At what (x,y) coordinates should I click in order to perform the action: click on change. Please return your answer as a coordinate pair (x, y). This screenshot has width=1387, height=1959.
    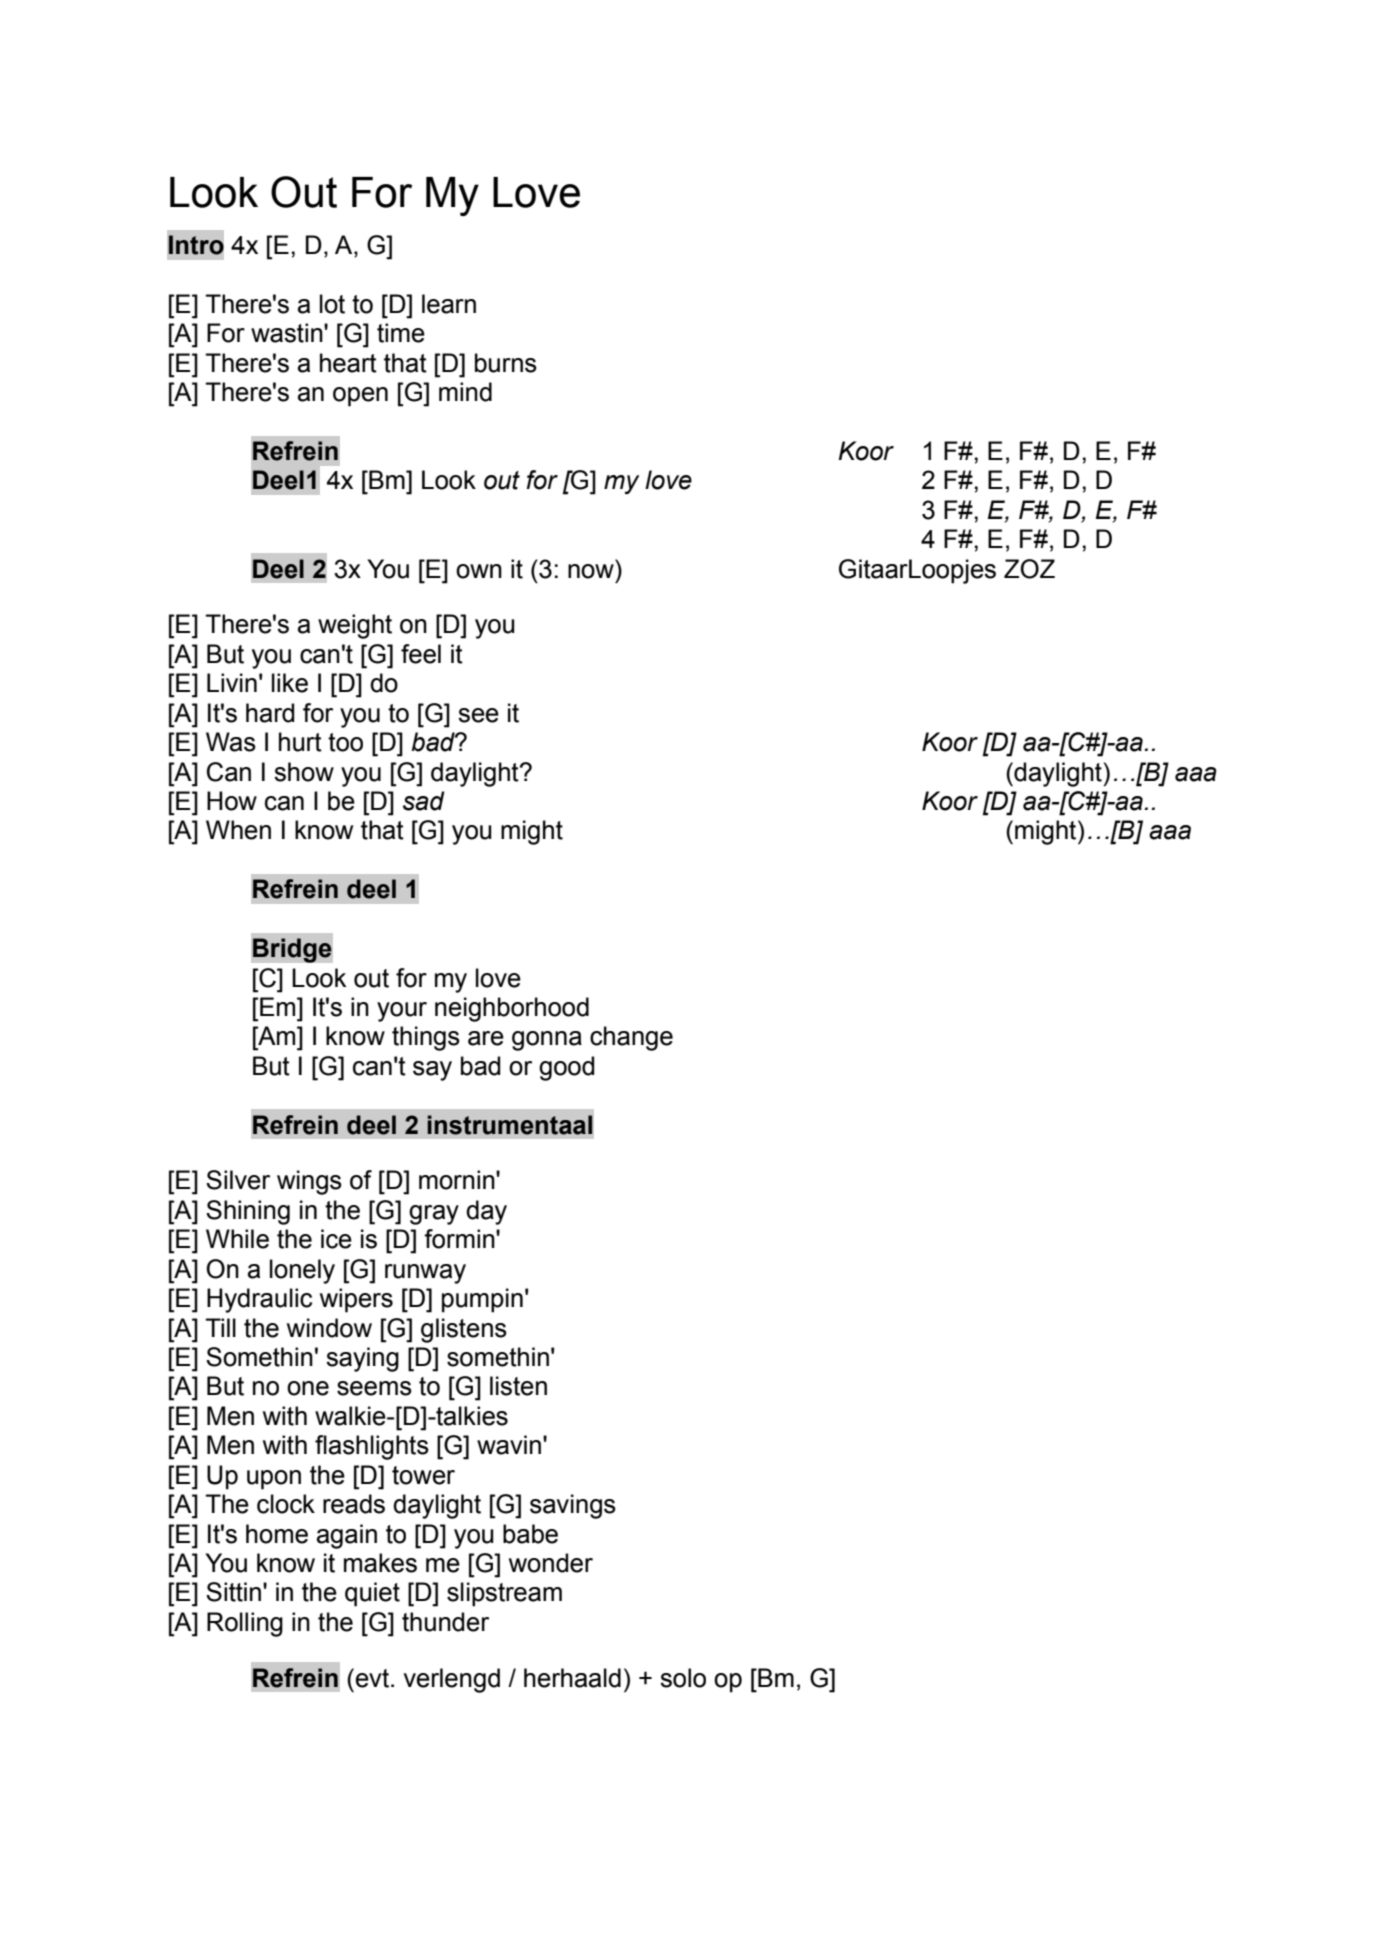
    Looking at the image, I should click on (631, 1038).
